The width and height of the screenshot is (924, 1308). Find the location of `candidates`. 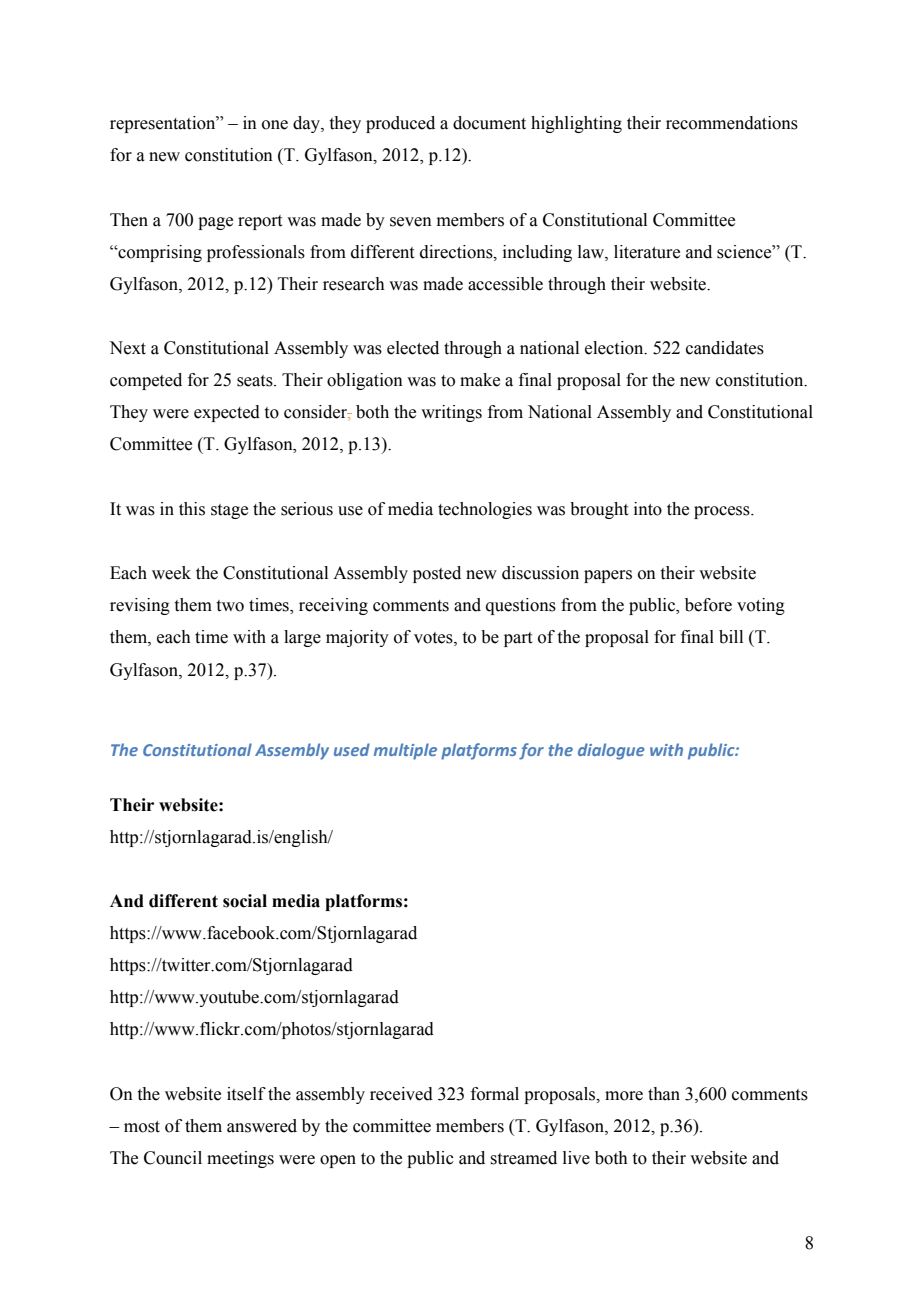

candidates is located at coordinates (725, 348).
